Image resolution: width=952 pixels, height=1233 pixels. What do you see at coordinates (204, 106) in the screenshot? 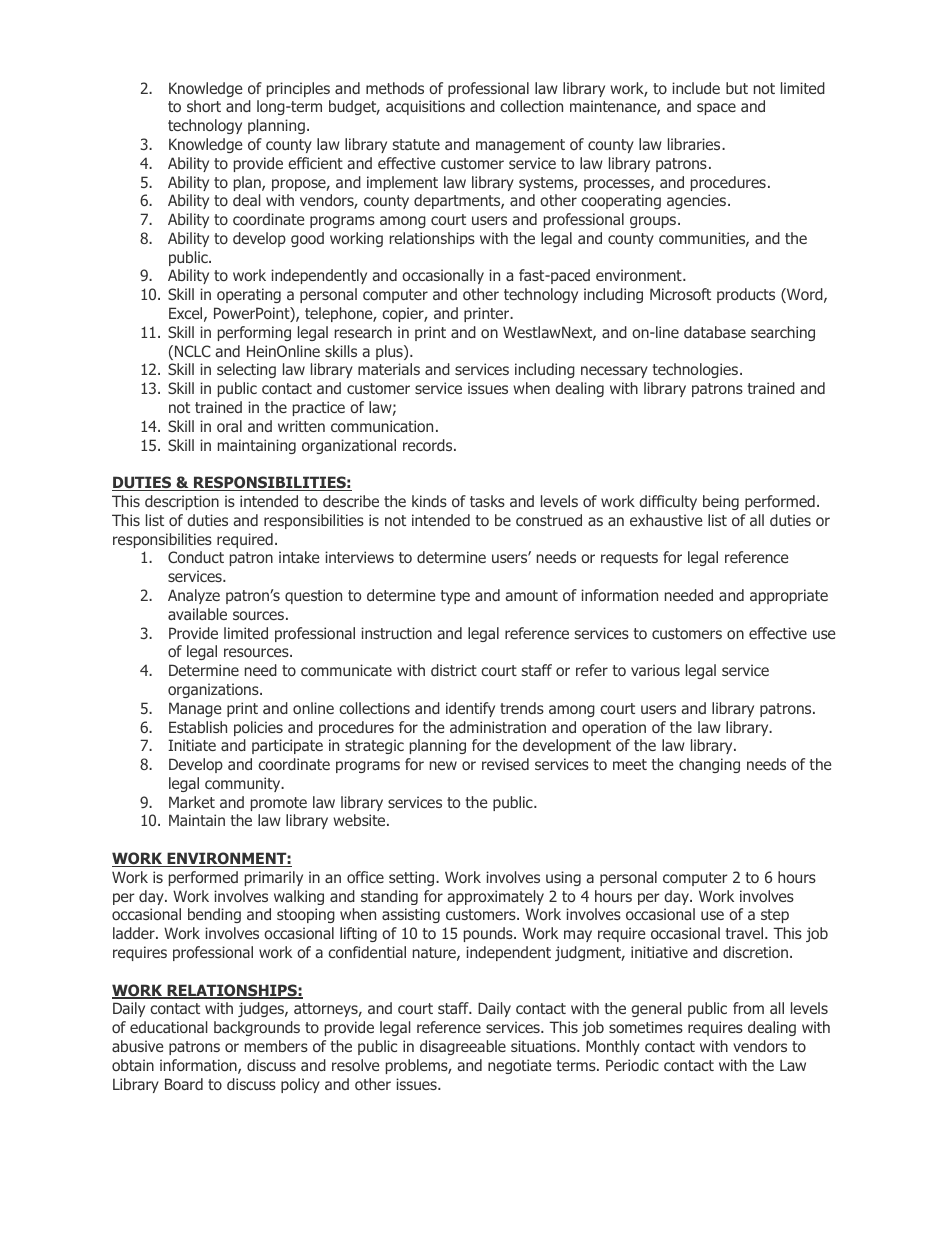
I see `short` at bounding box center [204, 106].
